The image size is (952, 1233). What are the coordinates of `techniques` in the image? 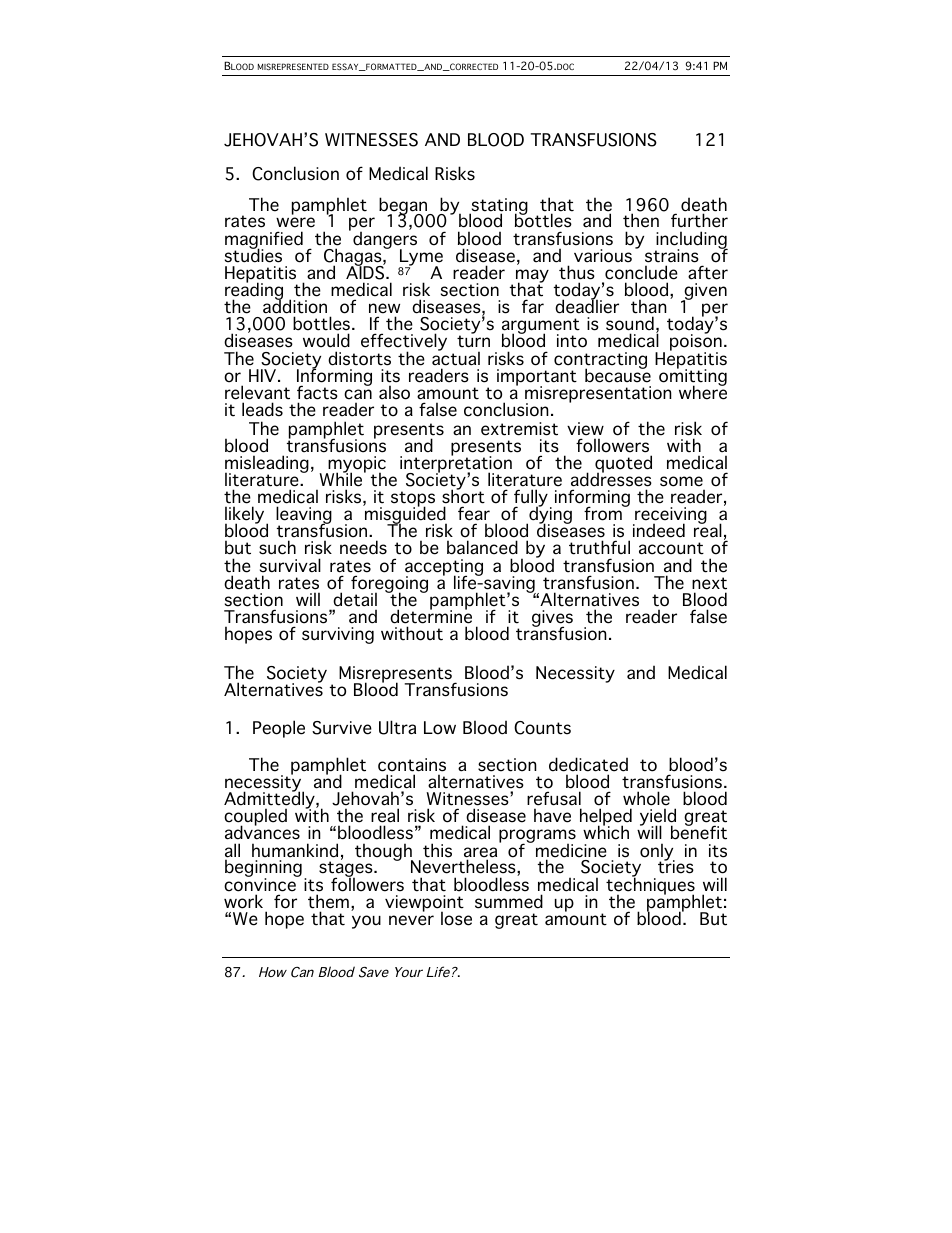 It's located at (650, 886).
